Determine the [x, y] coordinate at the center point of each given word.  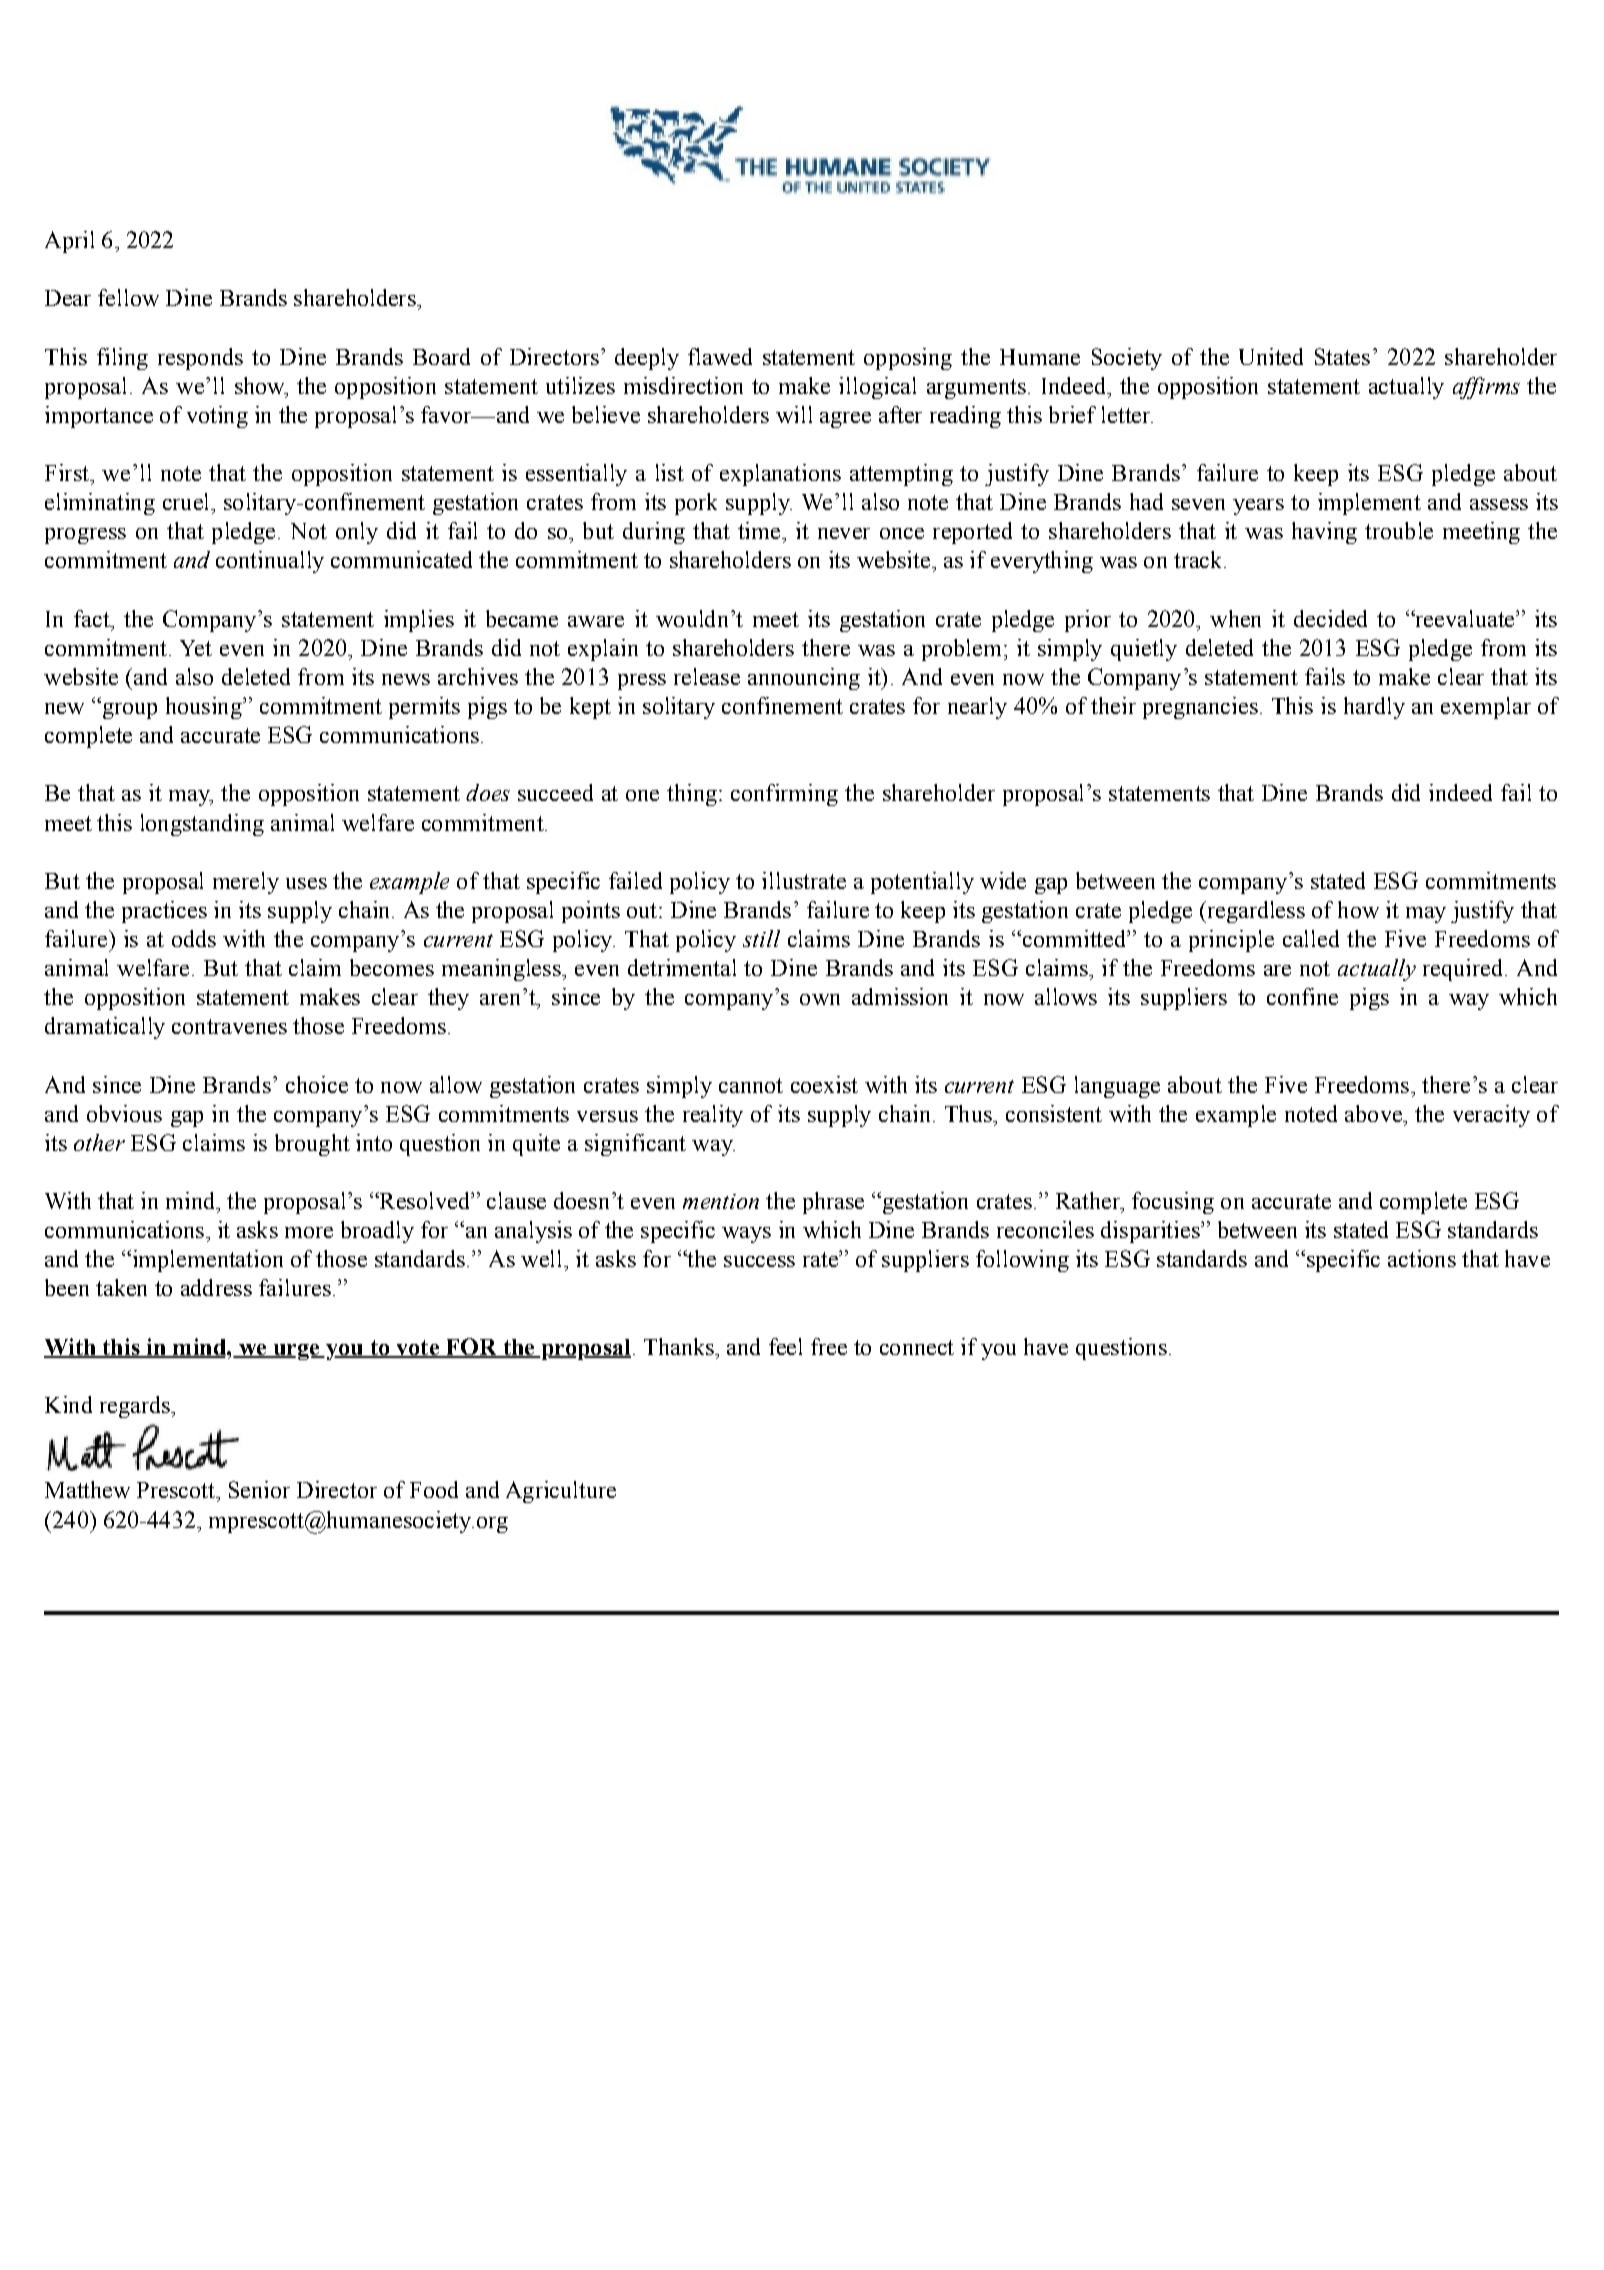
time [760, 530]
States [1342, 356]
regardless [1254, 912]
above [1374, 1113]
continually [270, 562]
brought [312, 1145]
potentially [922, 883]
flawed [720, 356]
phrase [833, 1203]
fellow [128, 297]
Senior [259, 1489]
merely [246, 883]
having [1324, 533]
